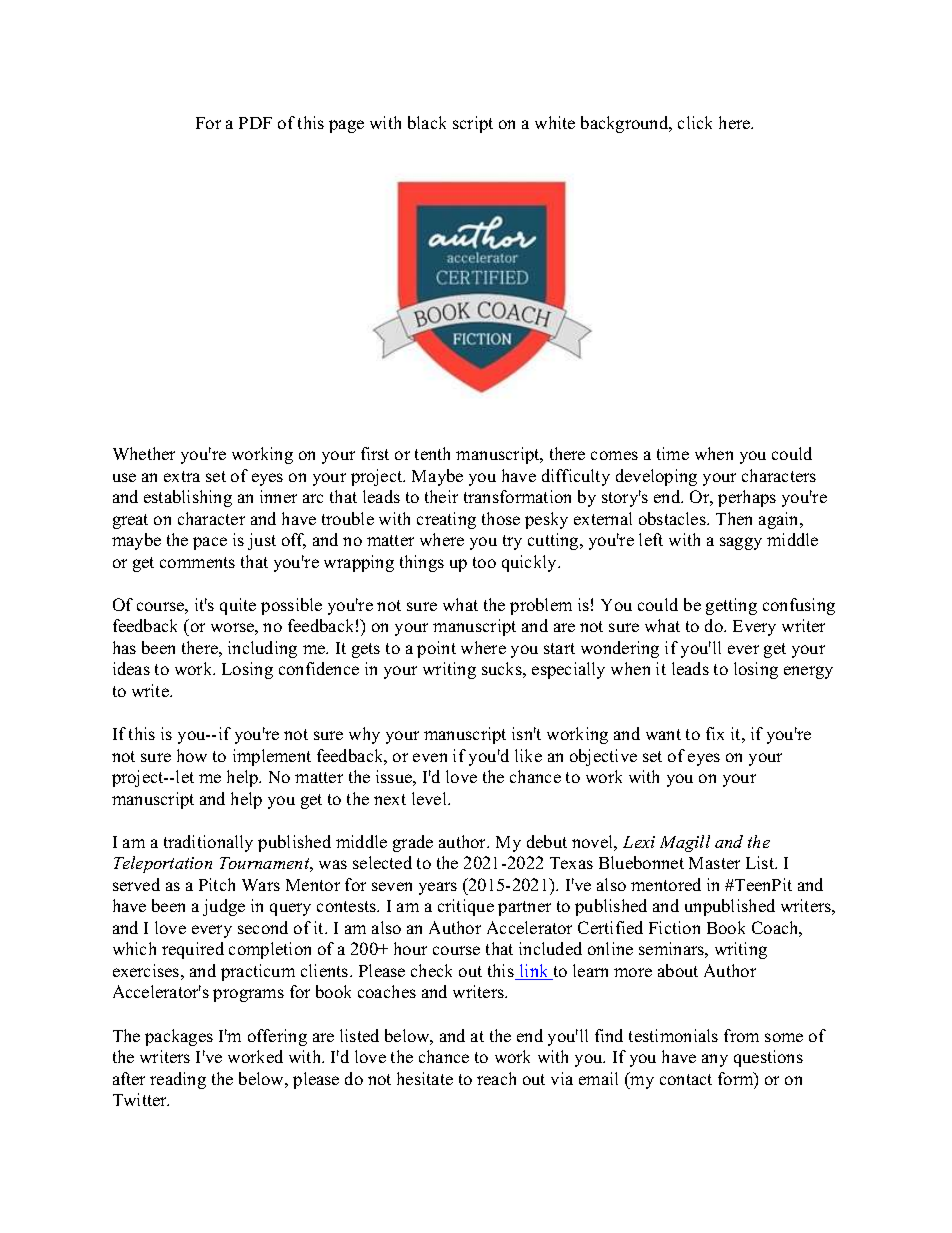 The image size is (952, 1233). Describe the element at coordinates (432, 453) in the page. I see `tenth` at that location.
